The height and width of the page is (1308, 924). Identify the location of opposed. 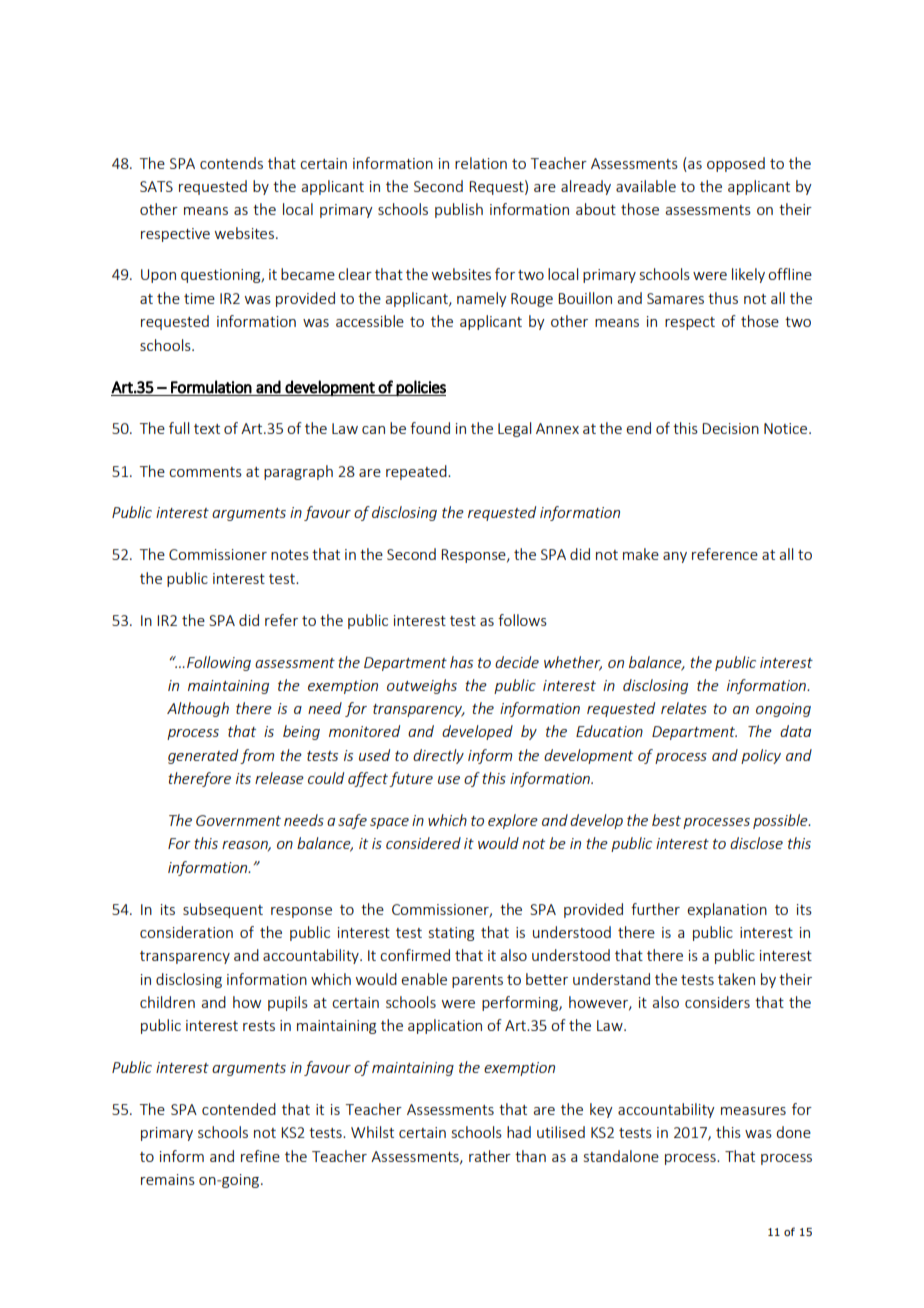
(736, 164).
